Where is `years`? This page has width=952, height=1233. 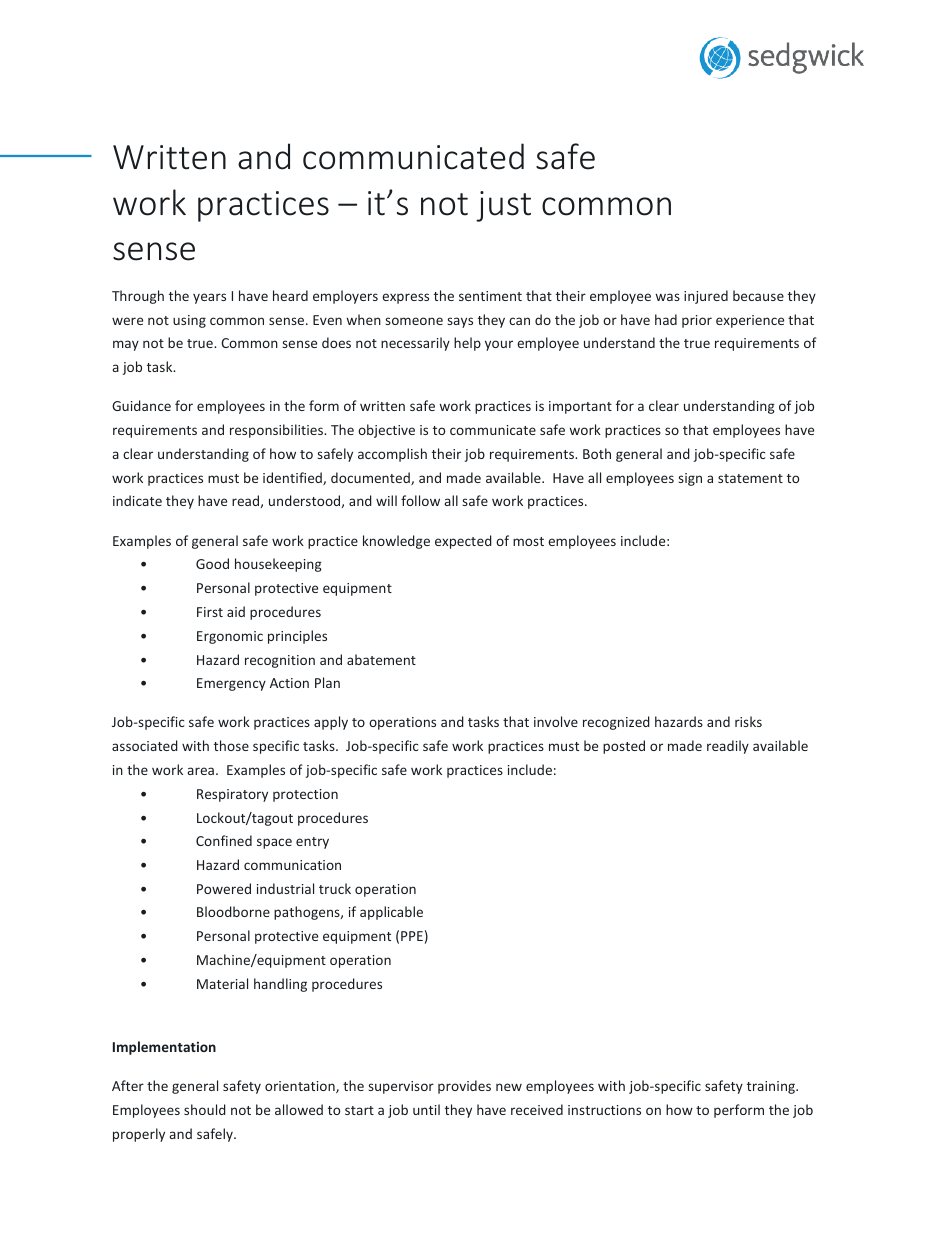
years is located at coordinates (209, 298).
